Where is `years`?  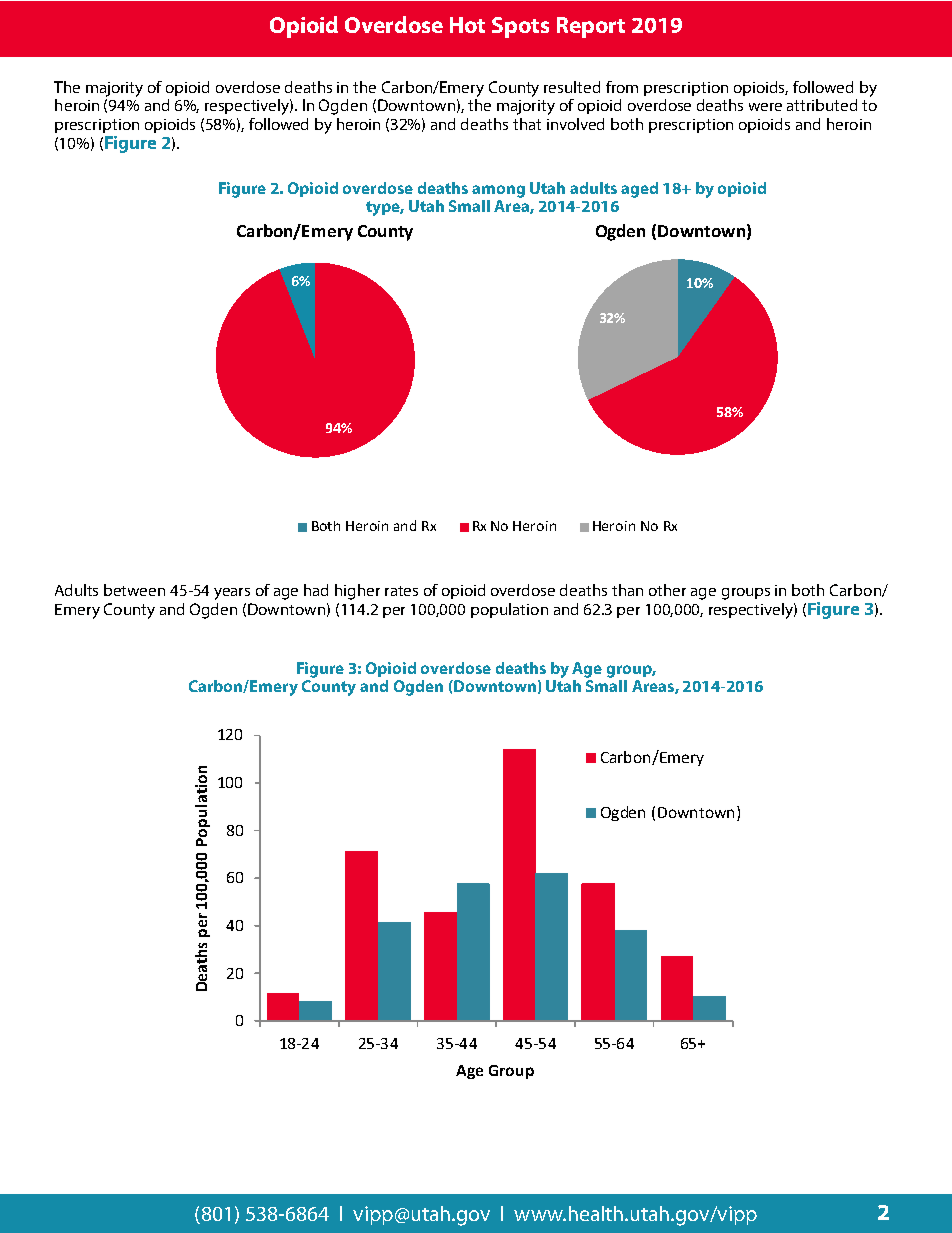
years is located at coordinates (232, 594).
